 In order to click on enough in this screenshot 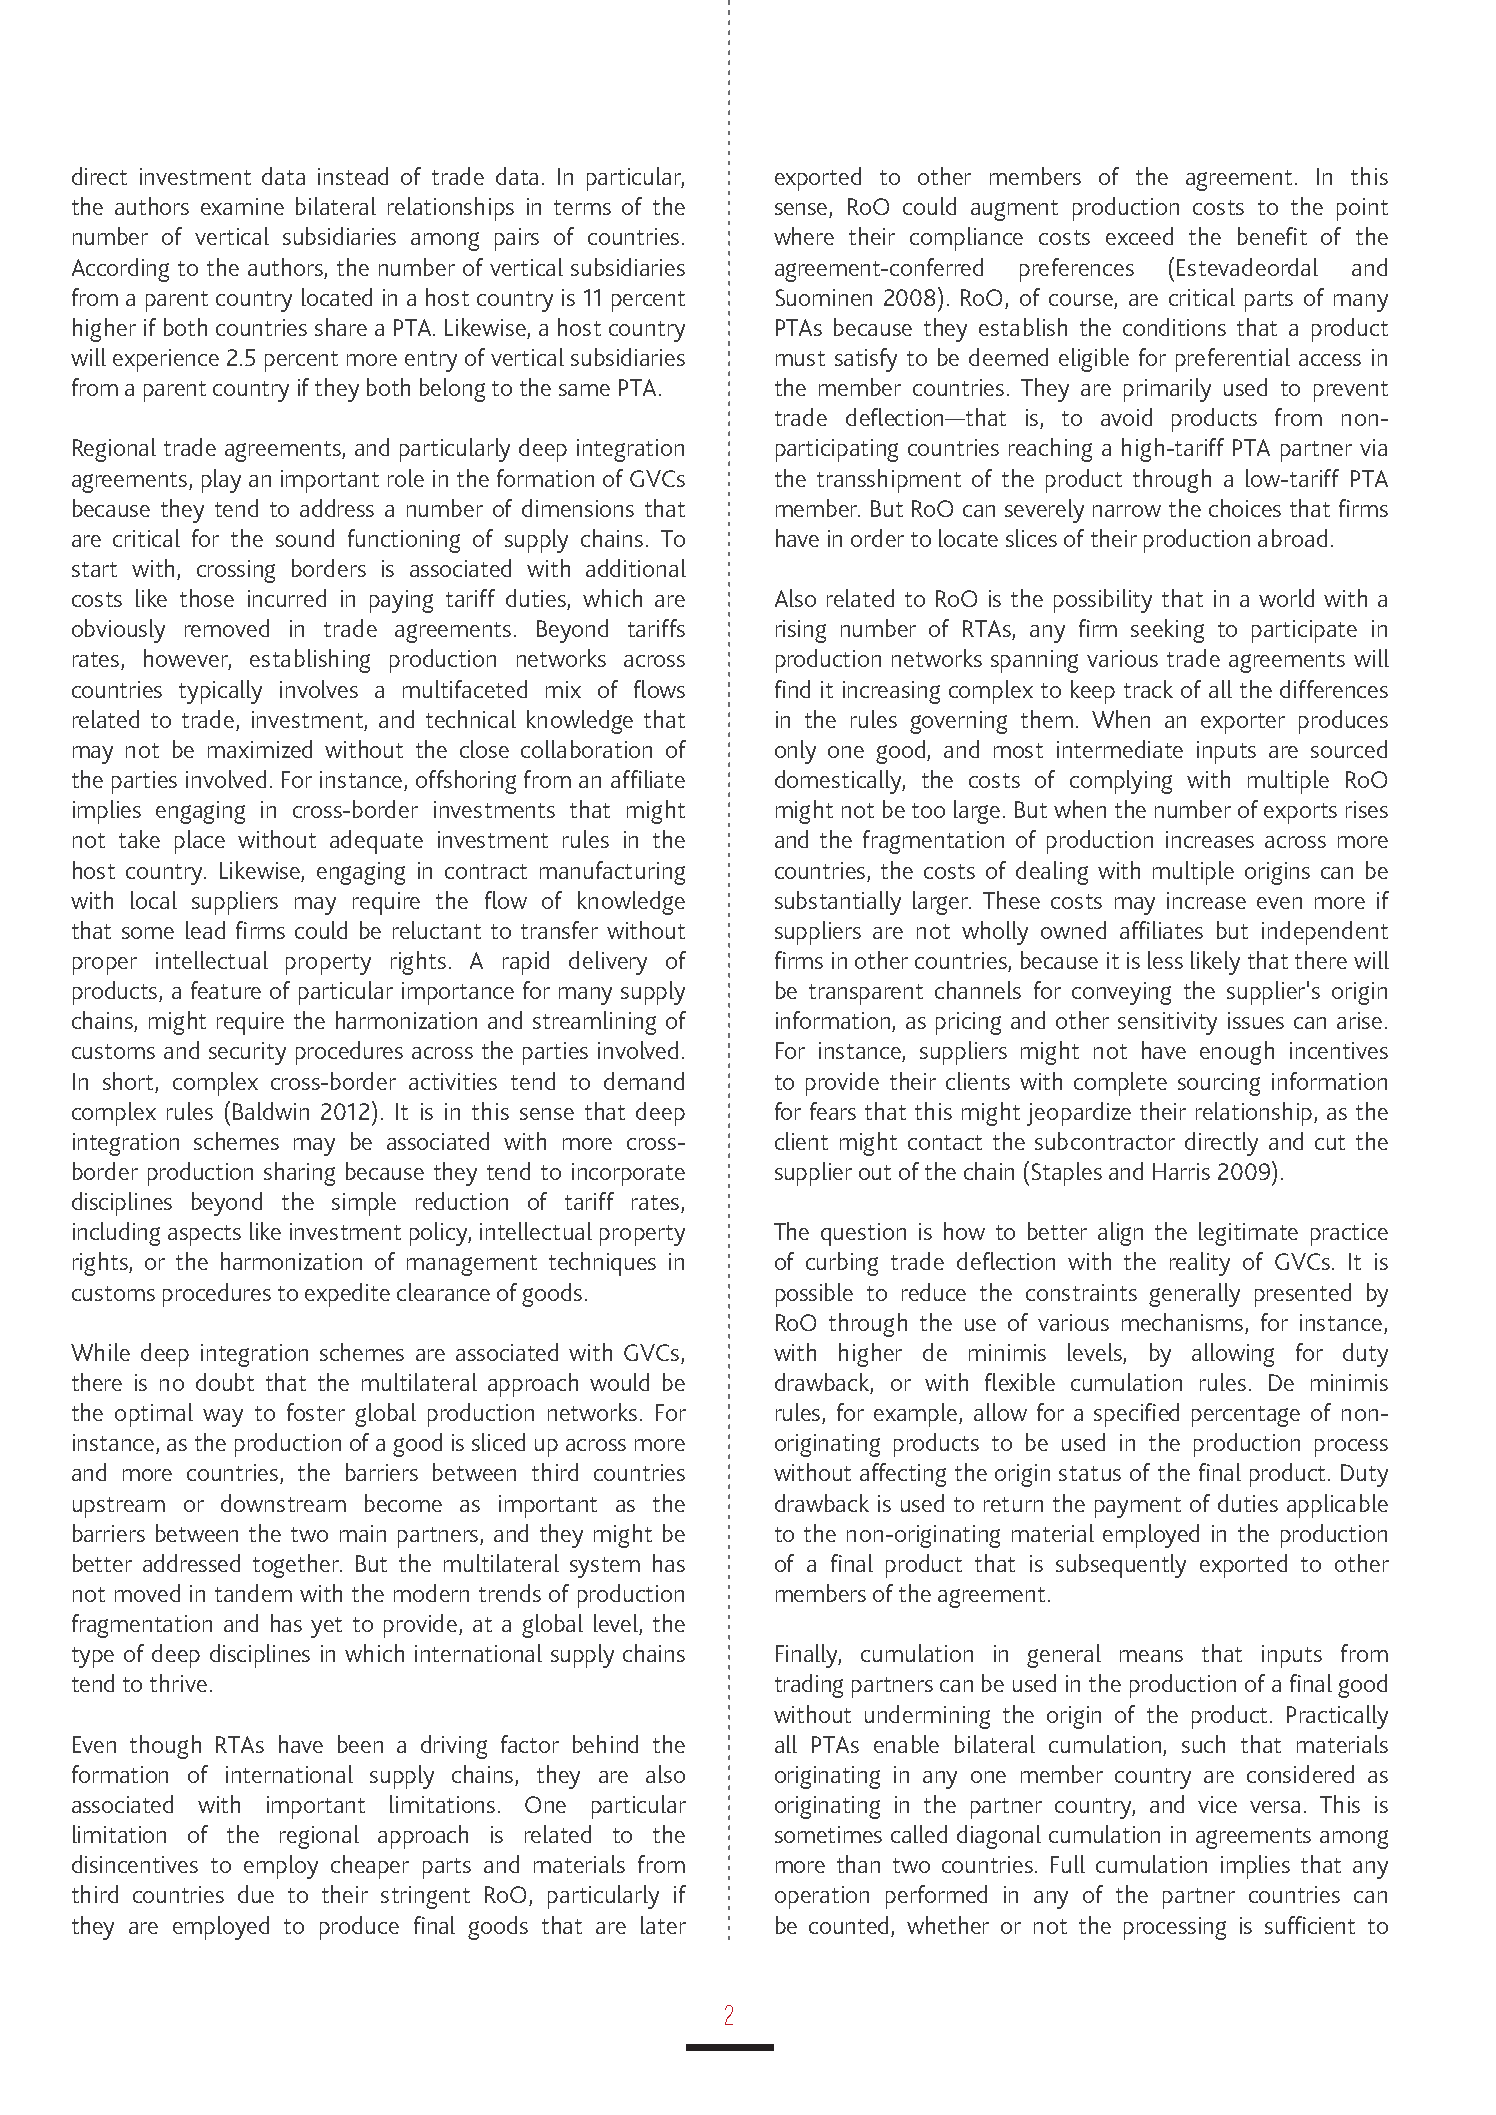, I will do `click(1237, 1053)`.
